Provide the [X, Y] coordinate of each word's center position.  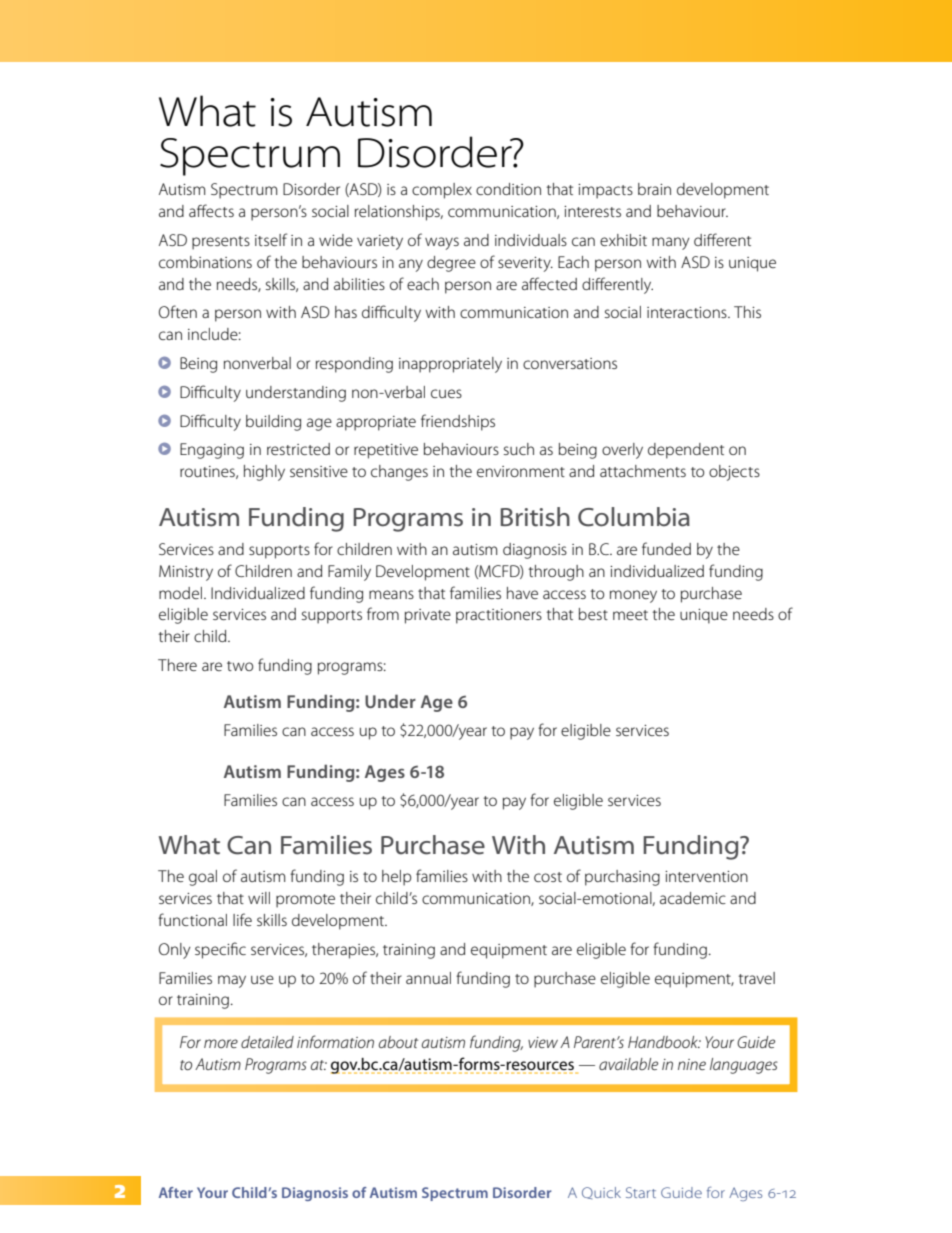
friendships [458, 422]
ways [442, 243]
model [180, 593]
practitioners [499, 616]
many [671, 243]
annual [428, 978]
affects [211, 210]
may [232, 981]
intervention [706, 876]
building [273, 423]
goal [203, 878]
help [396, 878]
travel [757, 978]
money [633, 596]
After [176, 1192]
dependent [686, 451]
